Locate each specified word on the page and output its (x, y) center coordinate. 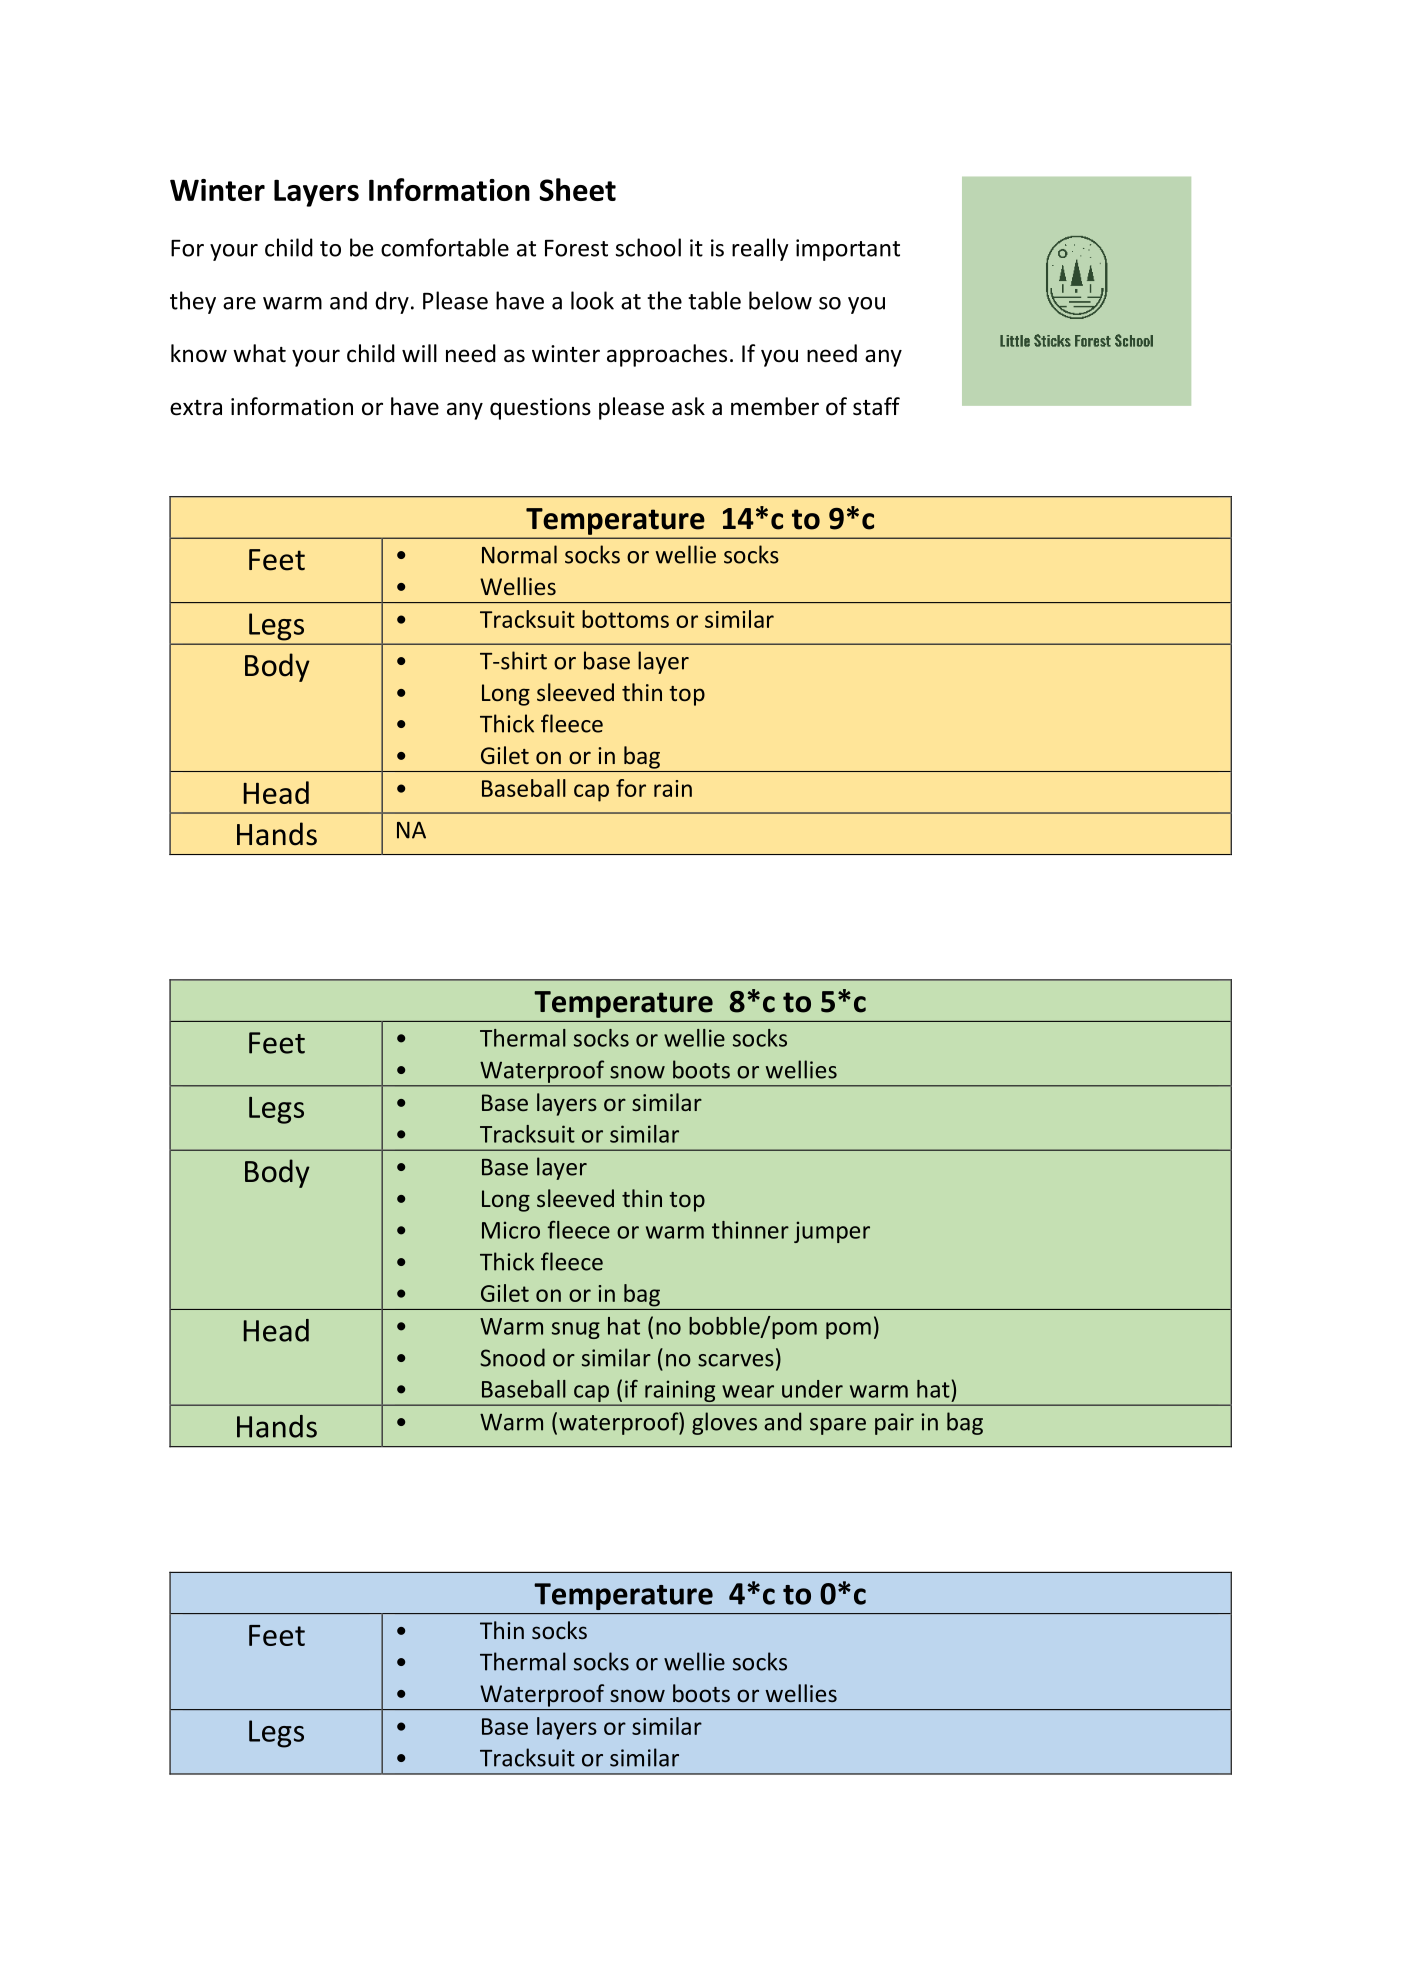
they (193, 302)
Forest (576, 248)
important (848, 250)
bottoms (625, 619)
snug (576, 1330)
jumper (832, 1232)
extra (196, 408)
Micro (511, 1230)
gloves (724, 1423)
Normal (519, 554)
